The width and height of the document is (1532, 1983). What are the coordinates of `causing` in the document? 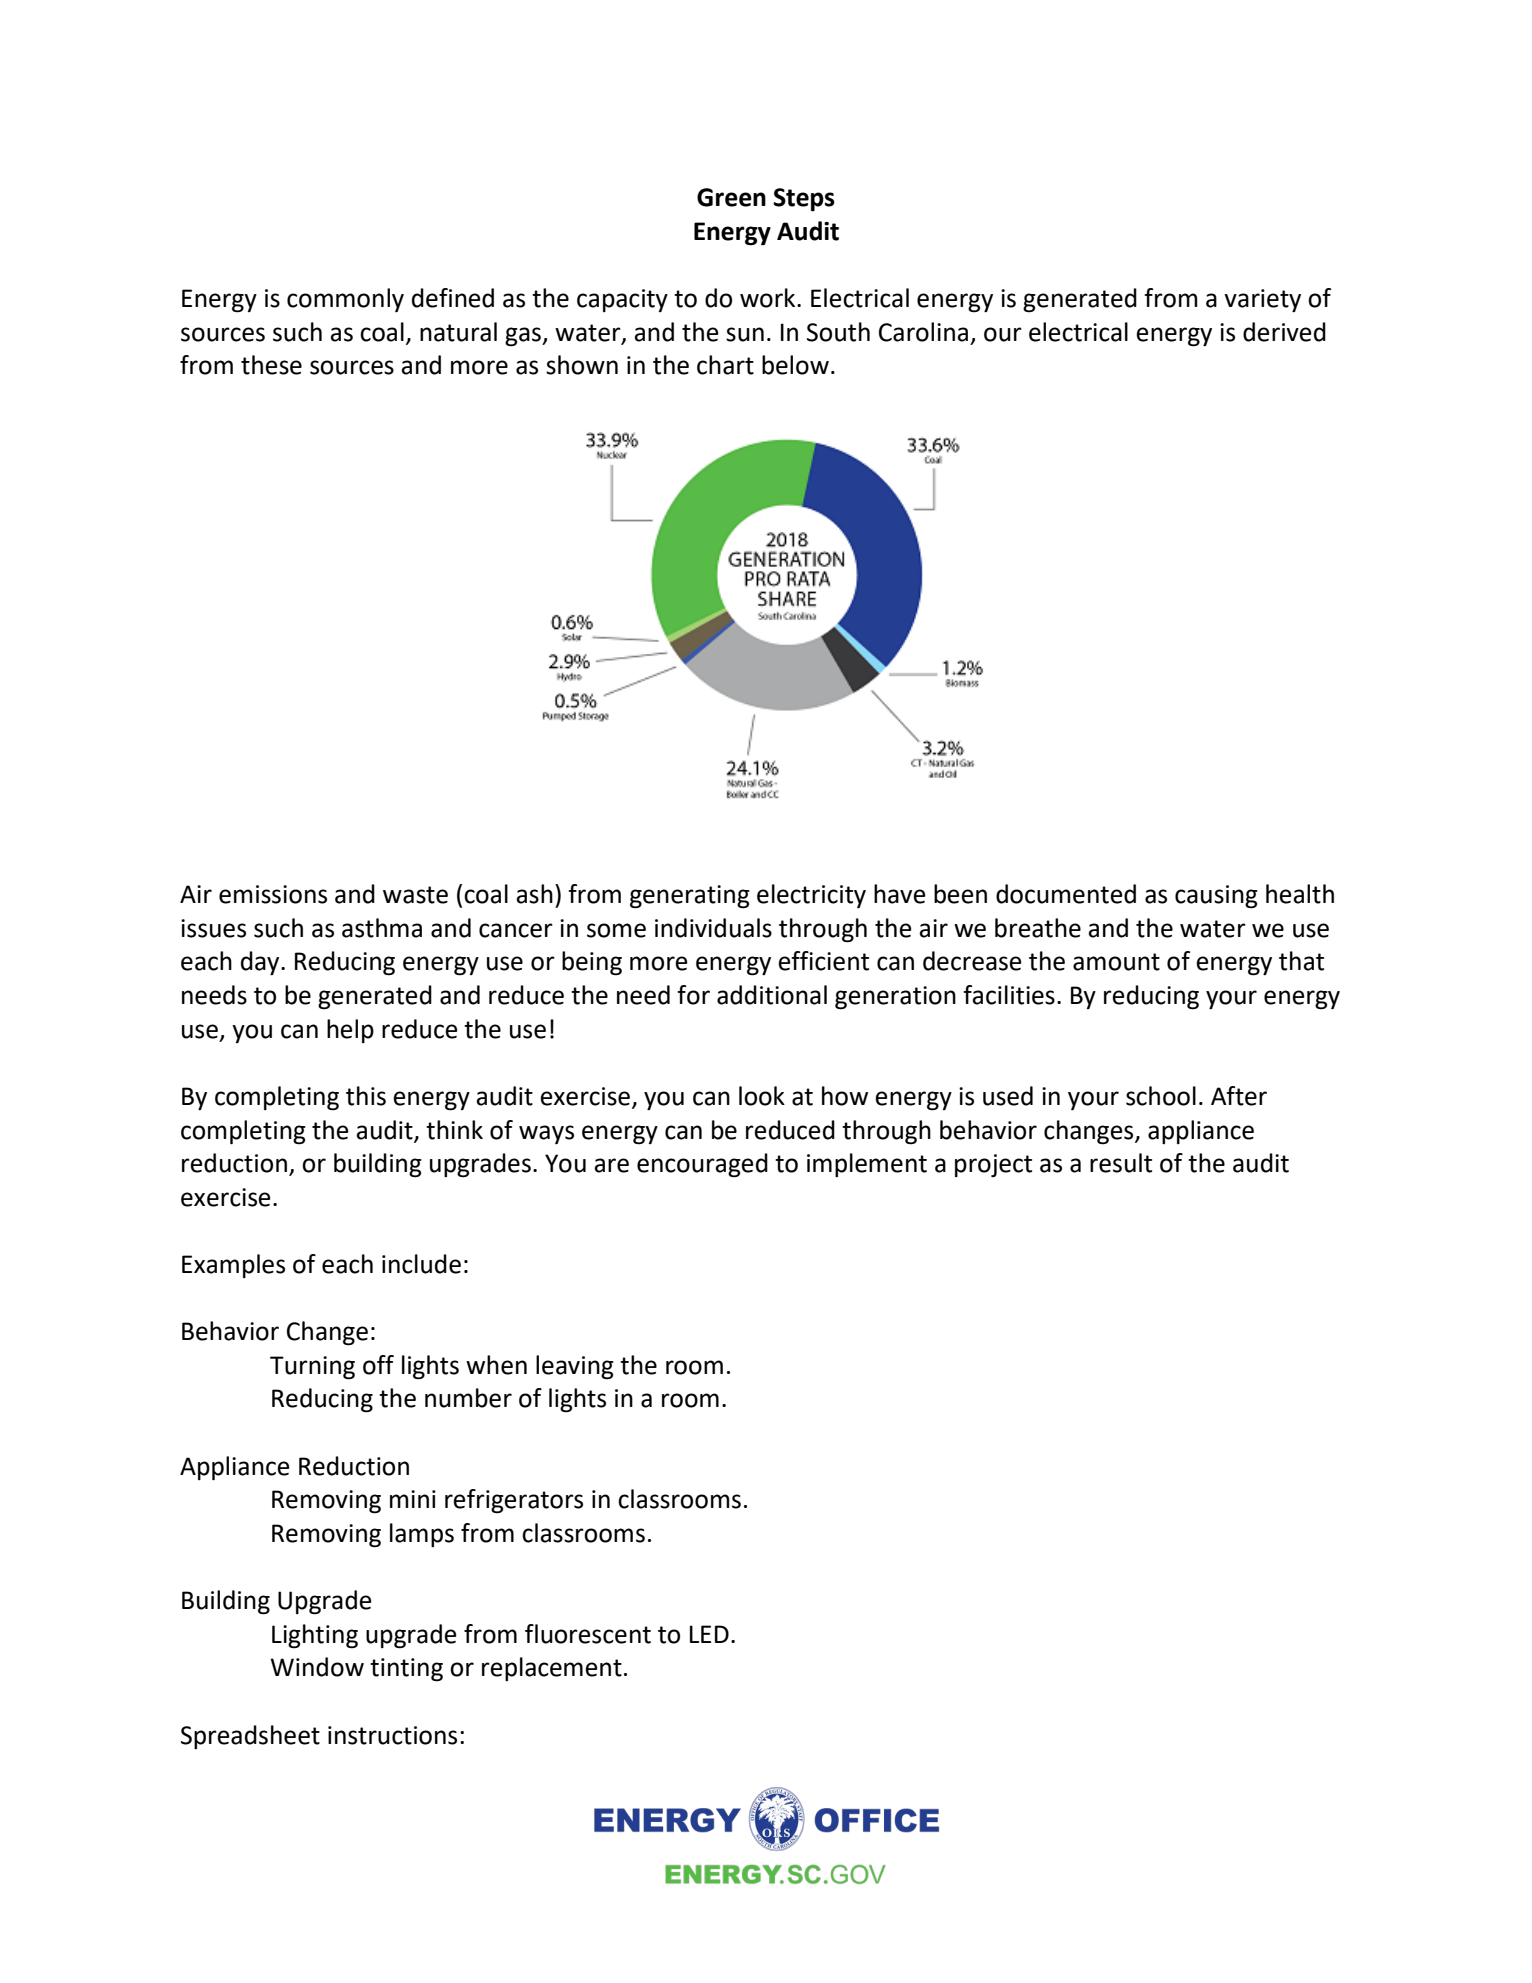 It's located at (1216, 897).
